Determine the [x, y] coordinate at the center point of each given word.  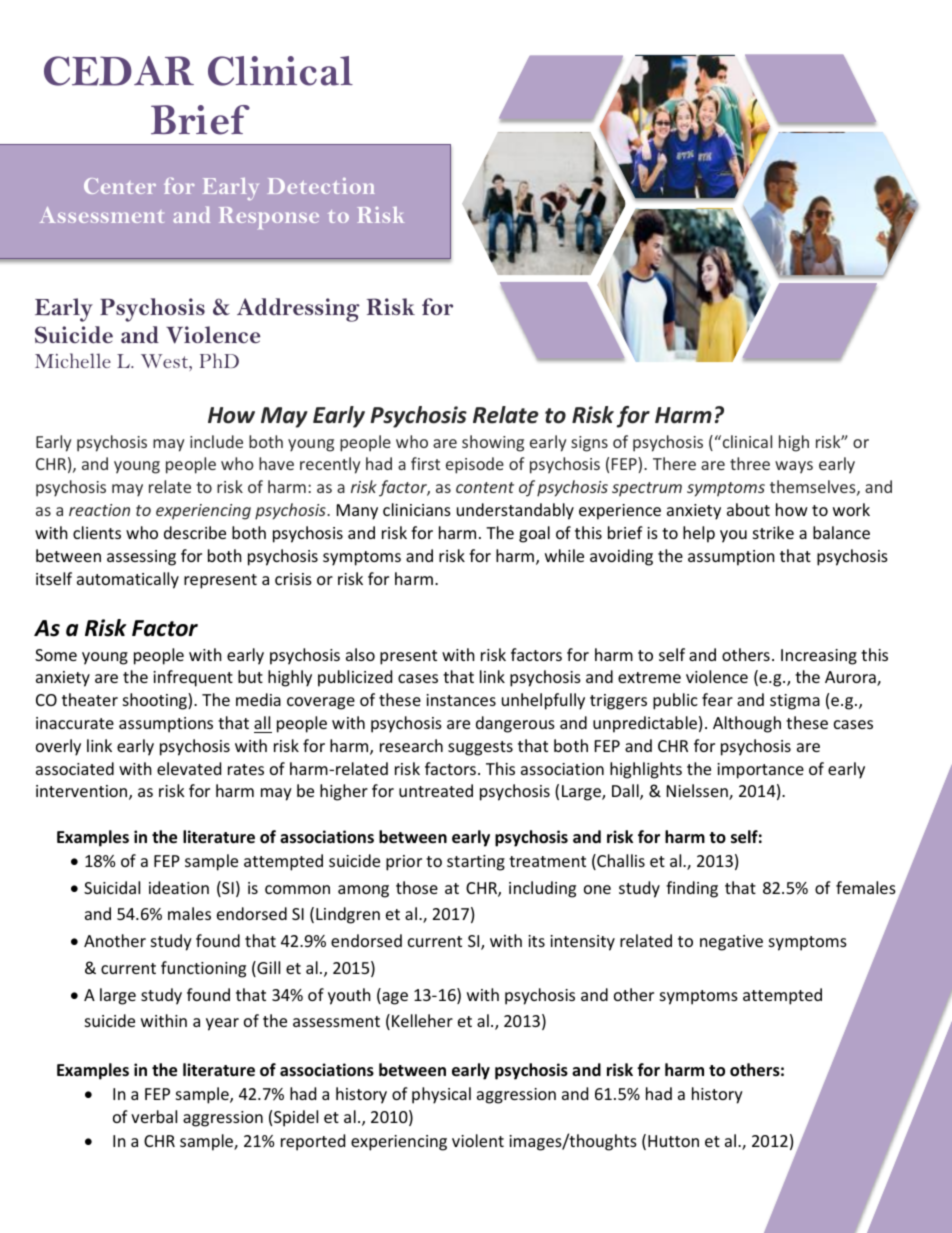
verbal [154, 1116]
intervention [83, 792]
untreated [436, 790]
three [750, 463]
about [748, 509]
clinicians [417, 509]
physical [441, 1095]
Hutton [673, 1141]
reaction [99, 510]
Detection [321, 186]
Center [120, 186]
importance [760, 771]
